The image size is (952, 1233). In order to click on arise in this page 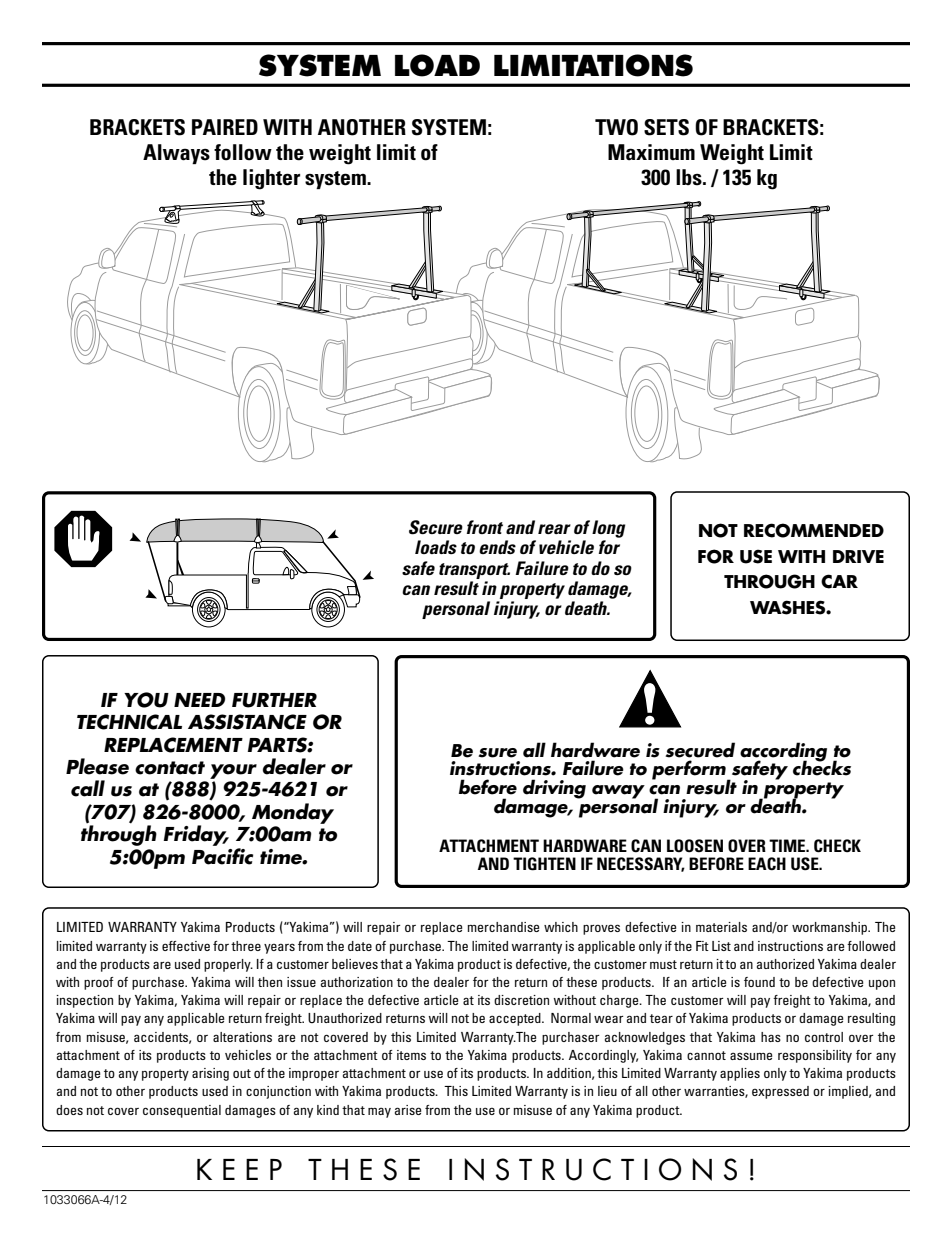, I will do `click(408, 1110)`.
